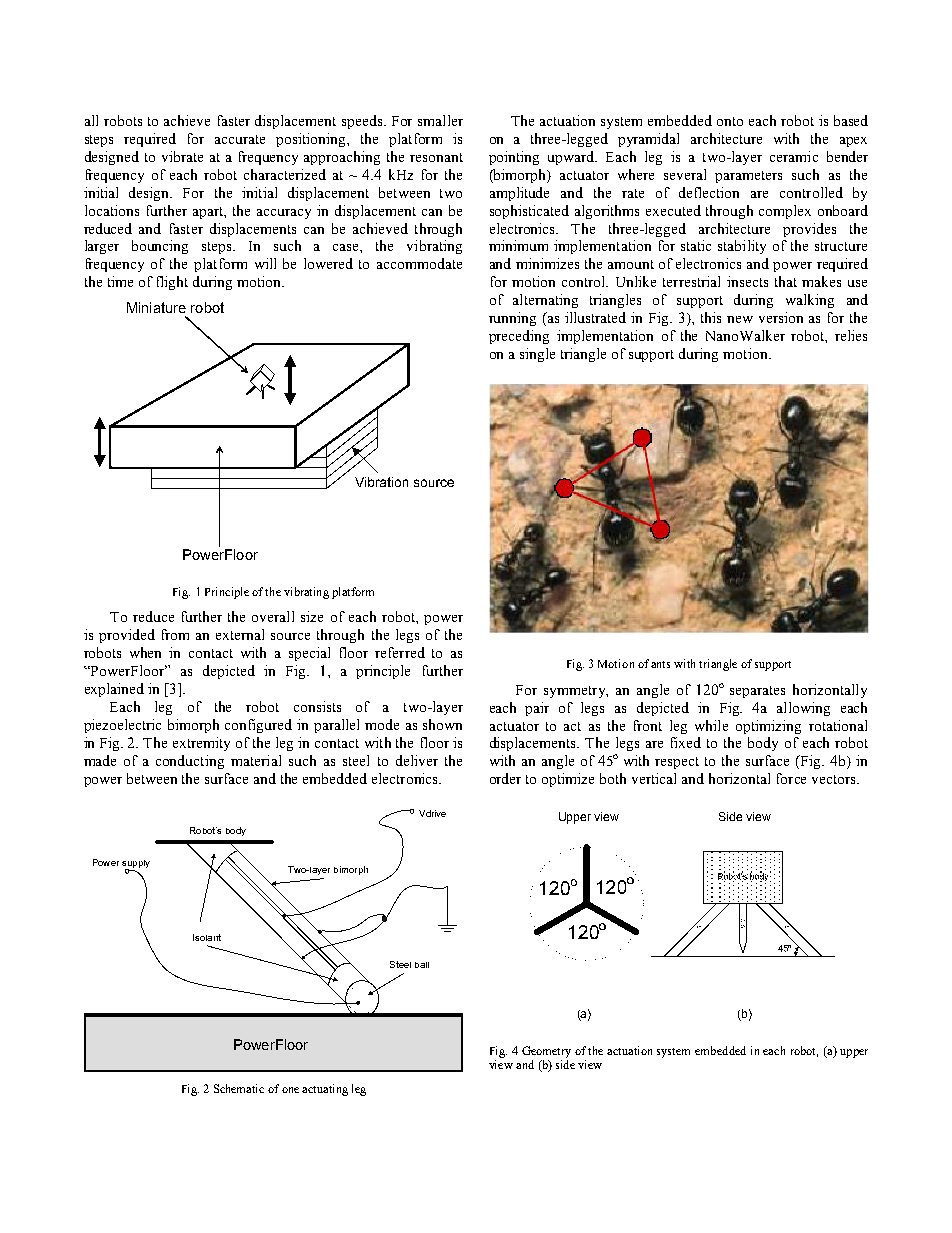 This screenshot has width=952, height=1233. I want to click on Schematic, so click(239, 1088).
